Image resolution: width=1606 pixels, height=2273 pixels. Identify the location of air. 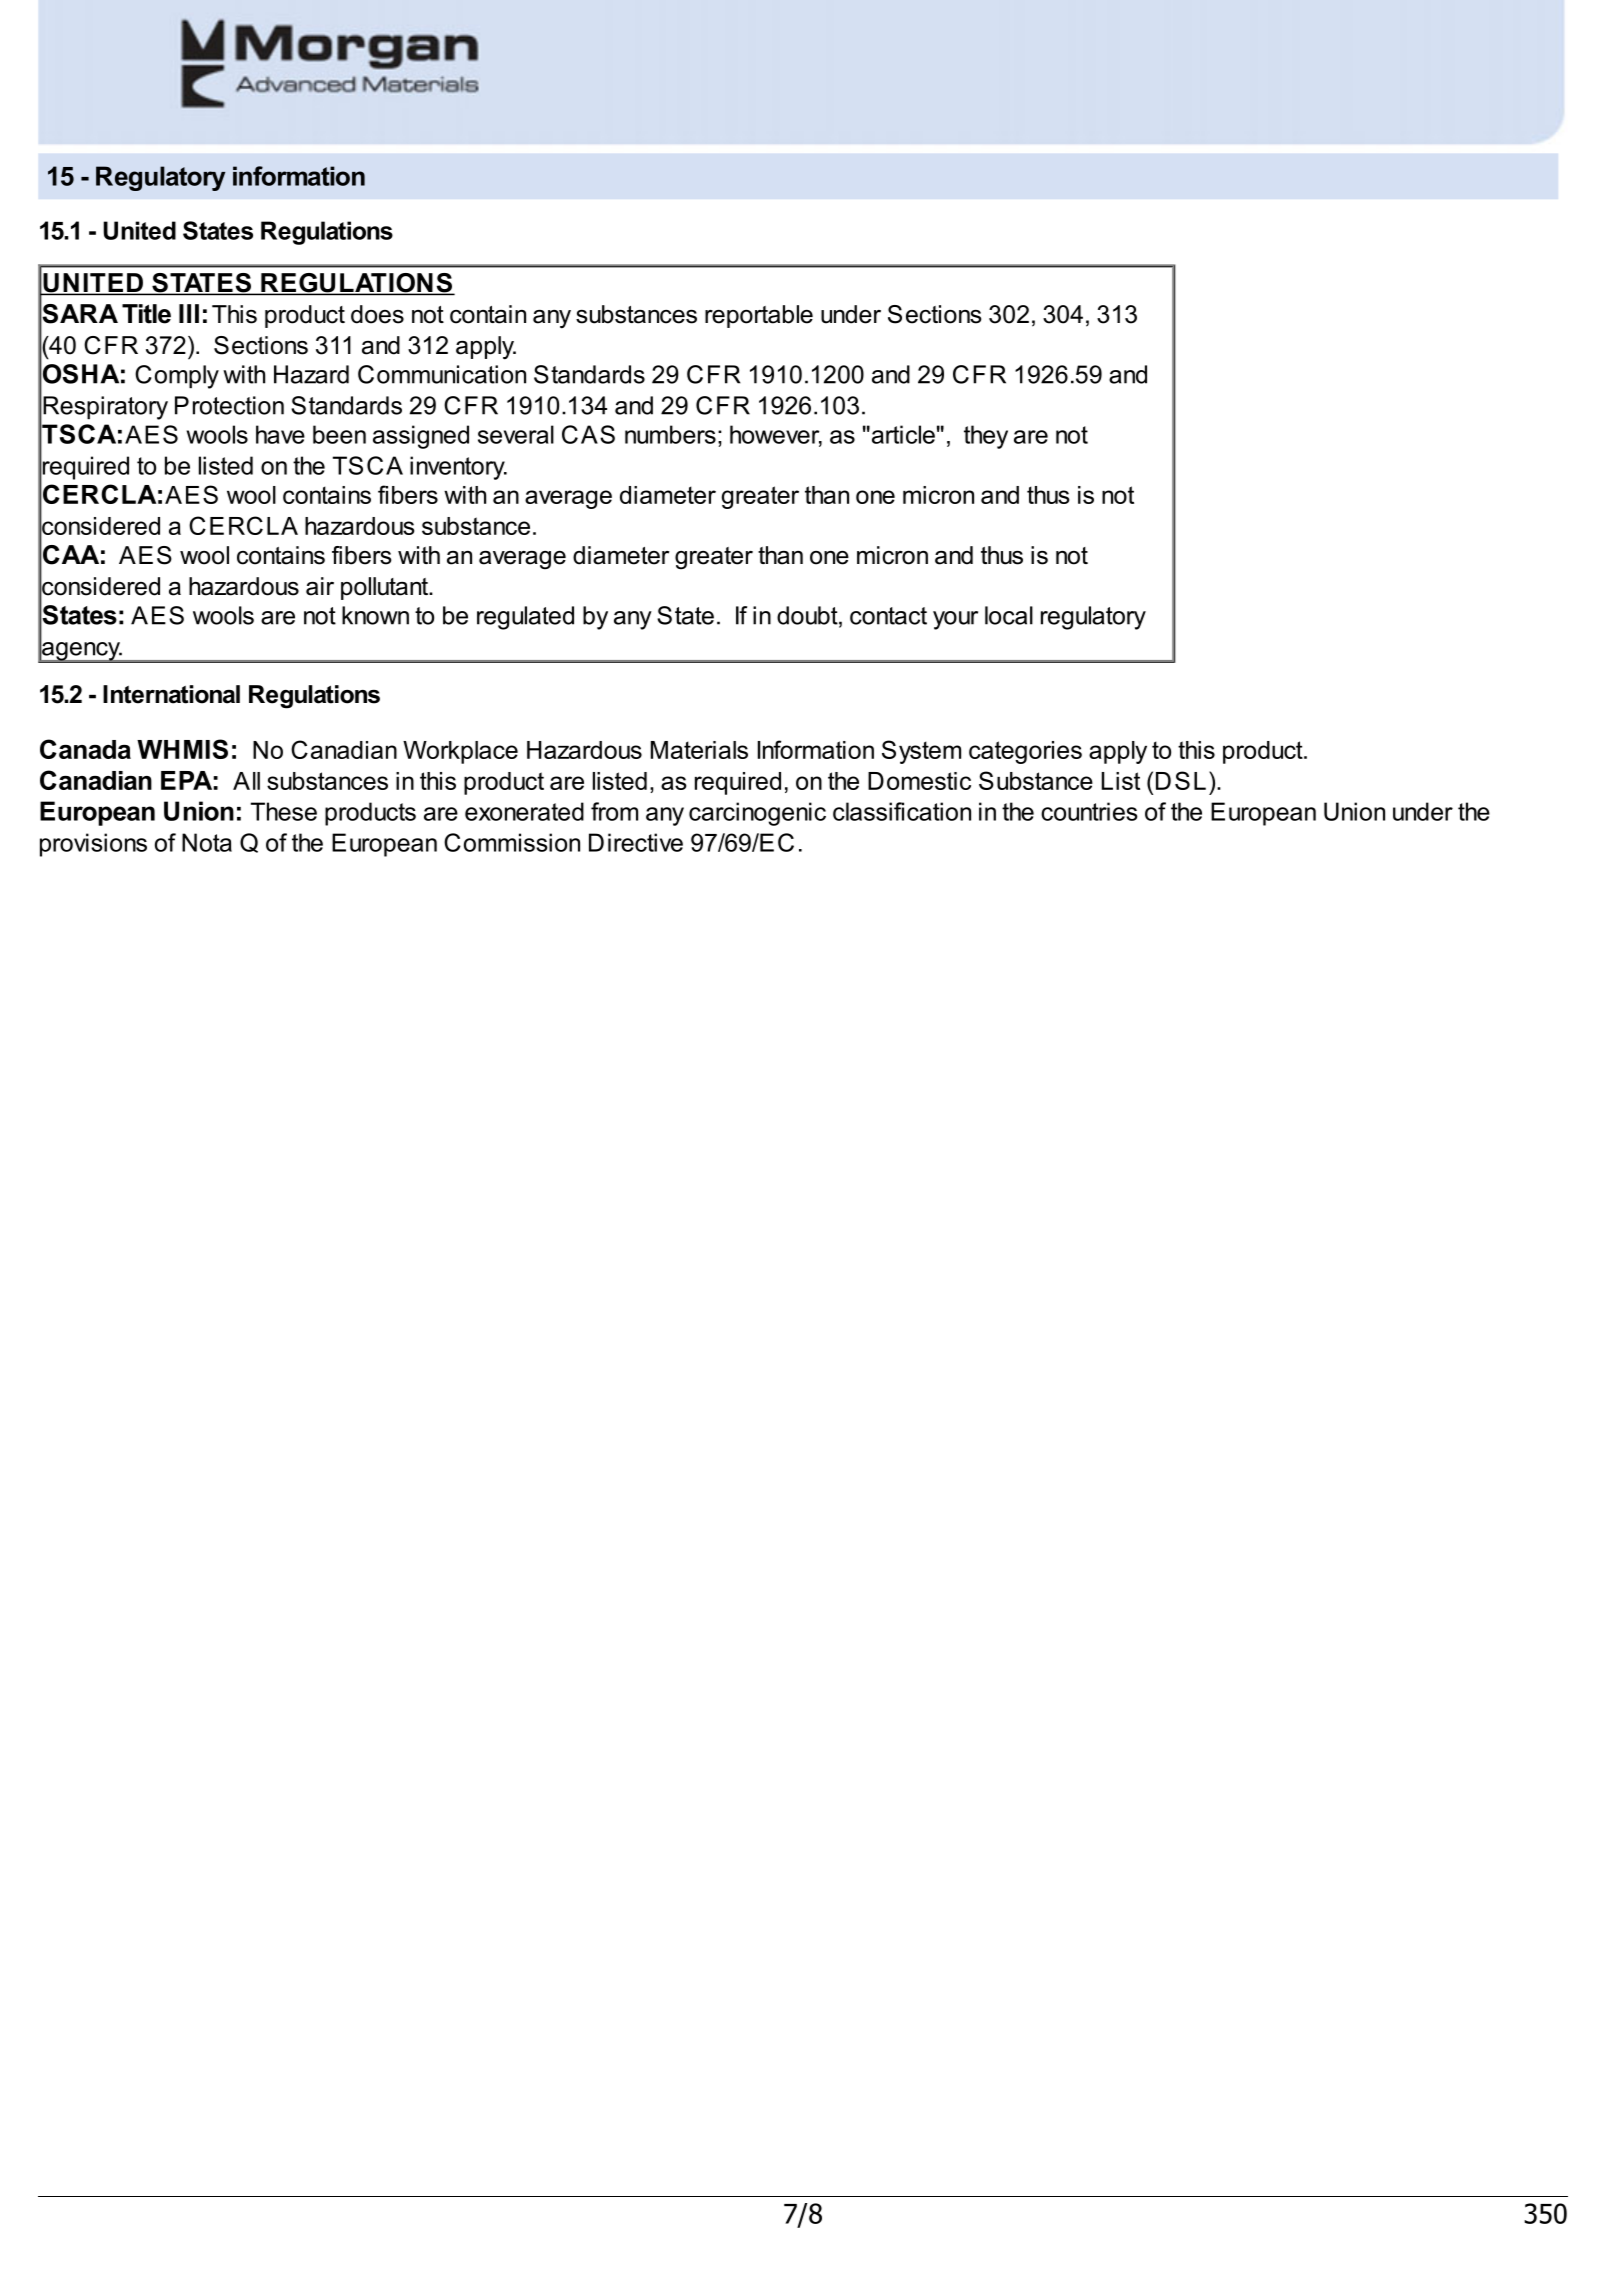
(320, 586).
